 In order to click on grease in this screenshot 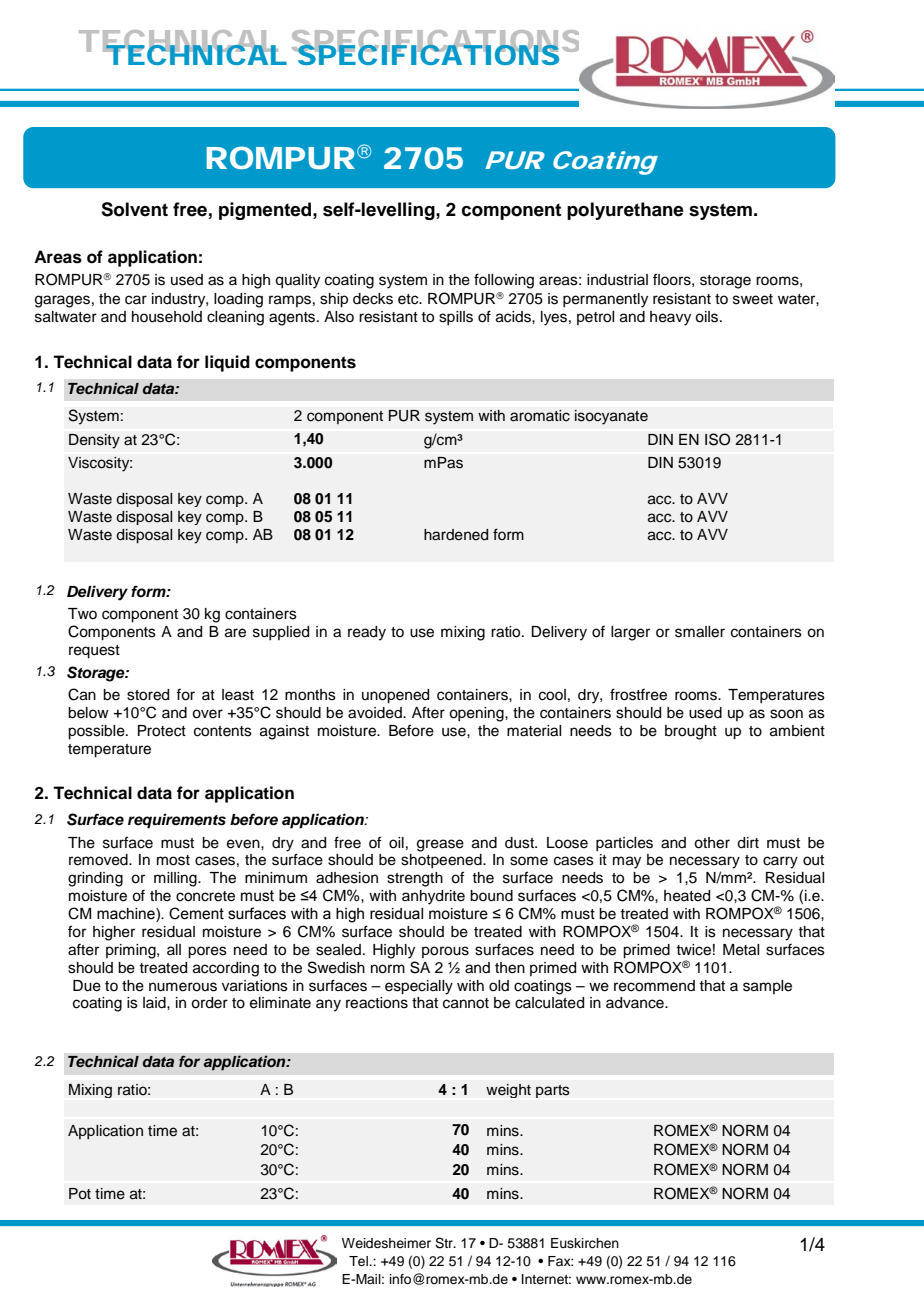, I will do `click(440, 845)`.
